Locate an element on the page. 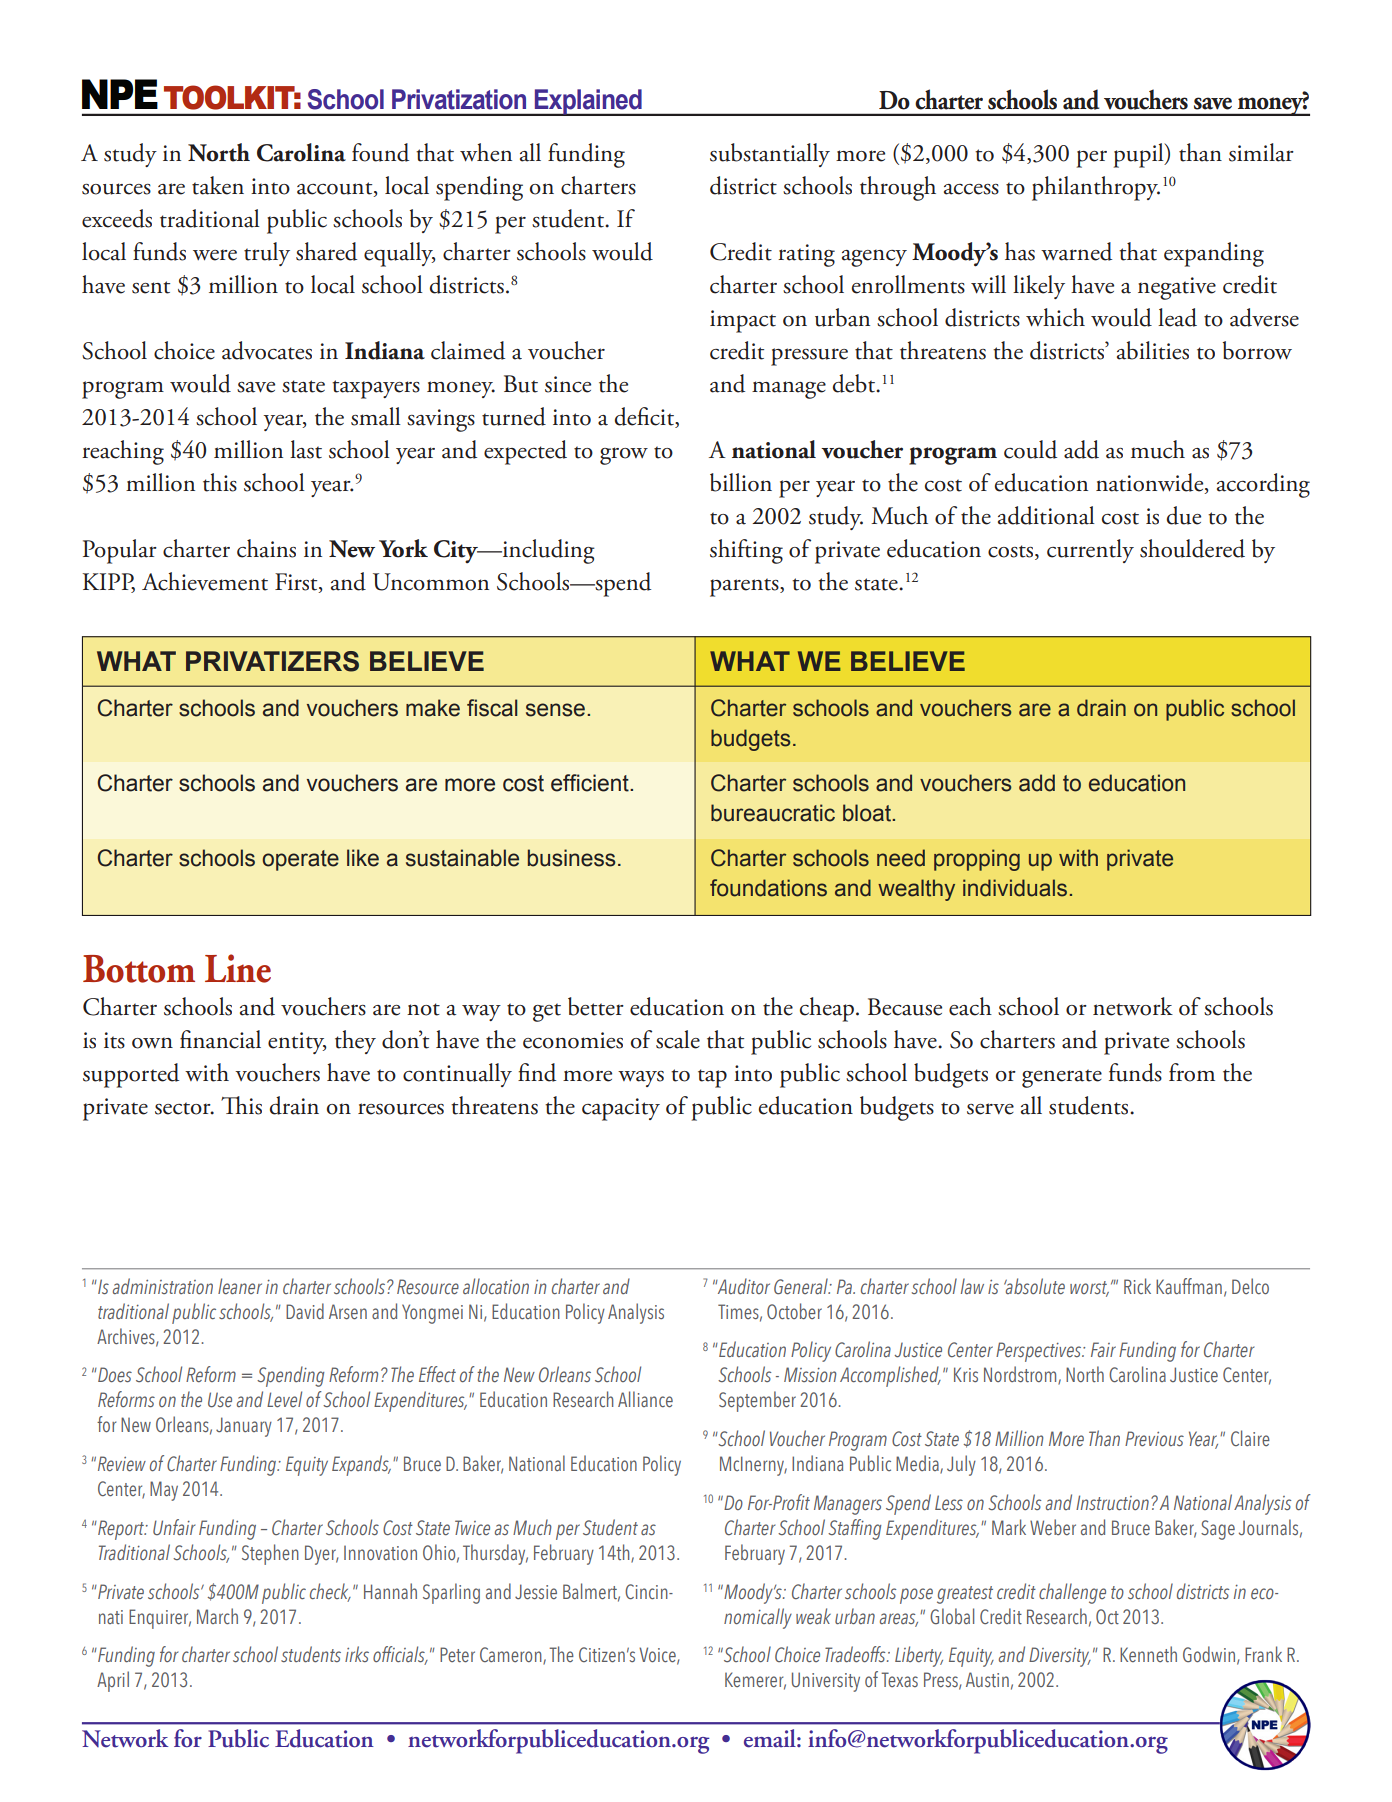  substantially is located at coordinates (770, 155).
